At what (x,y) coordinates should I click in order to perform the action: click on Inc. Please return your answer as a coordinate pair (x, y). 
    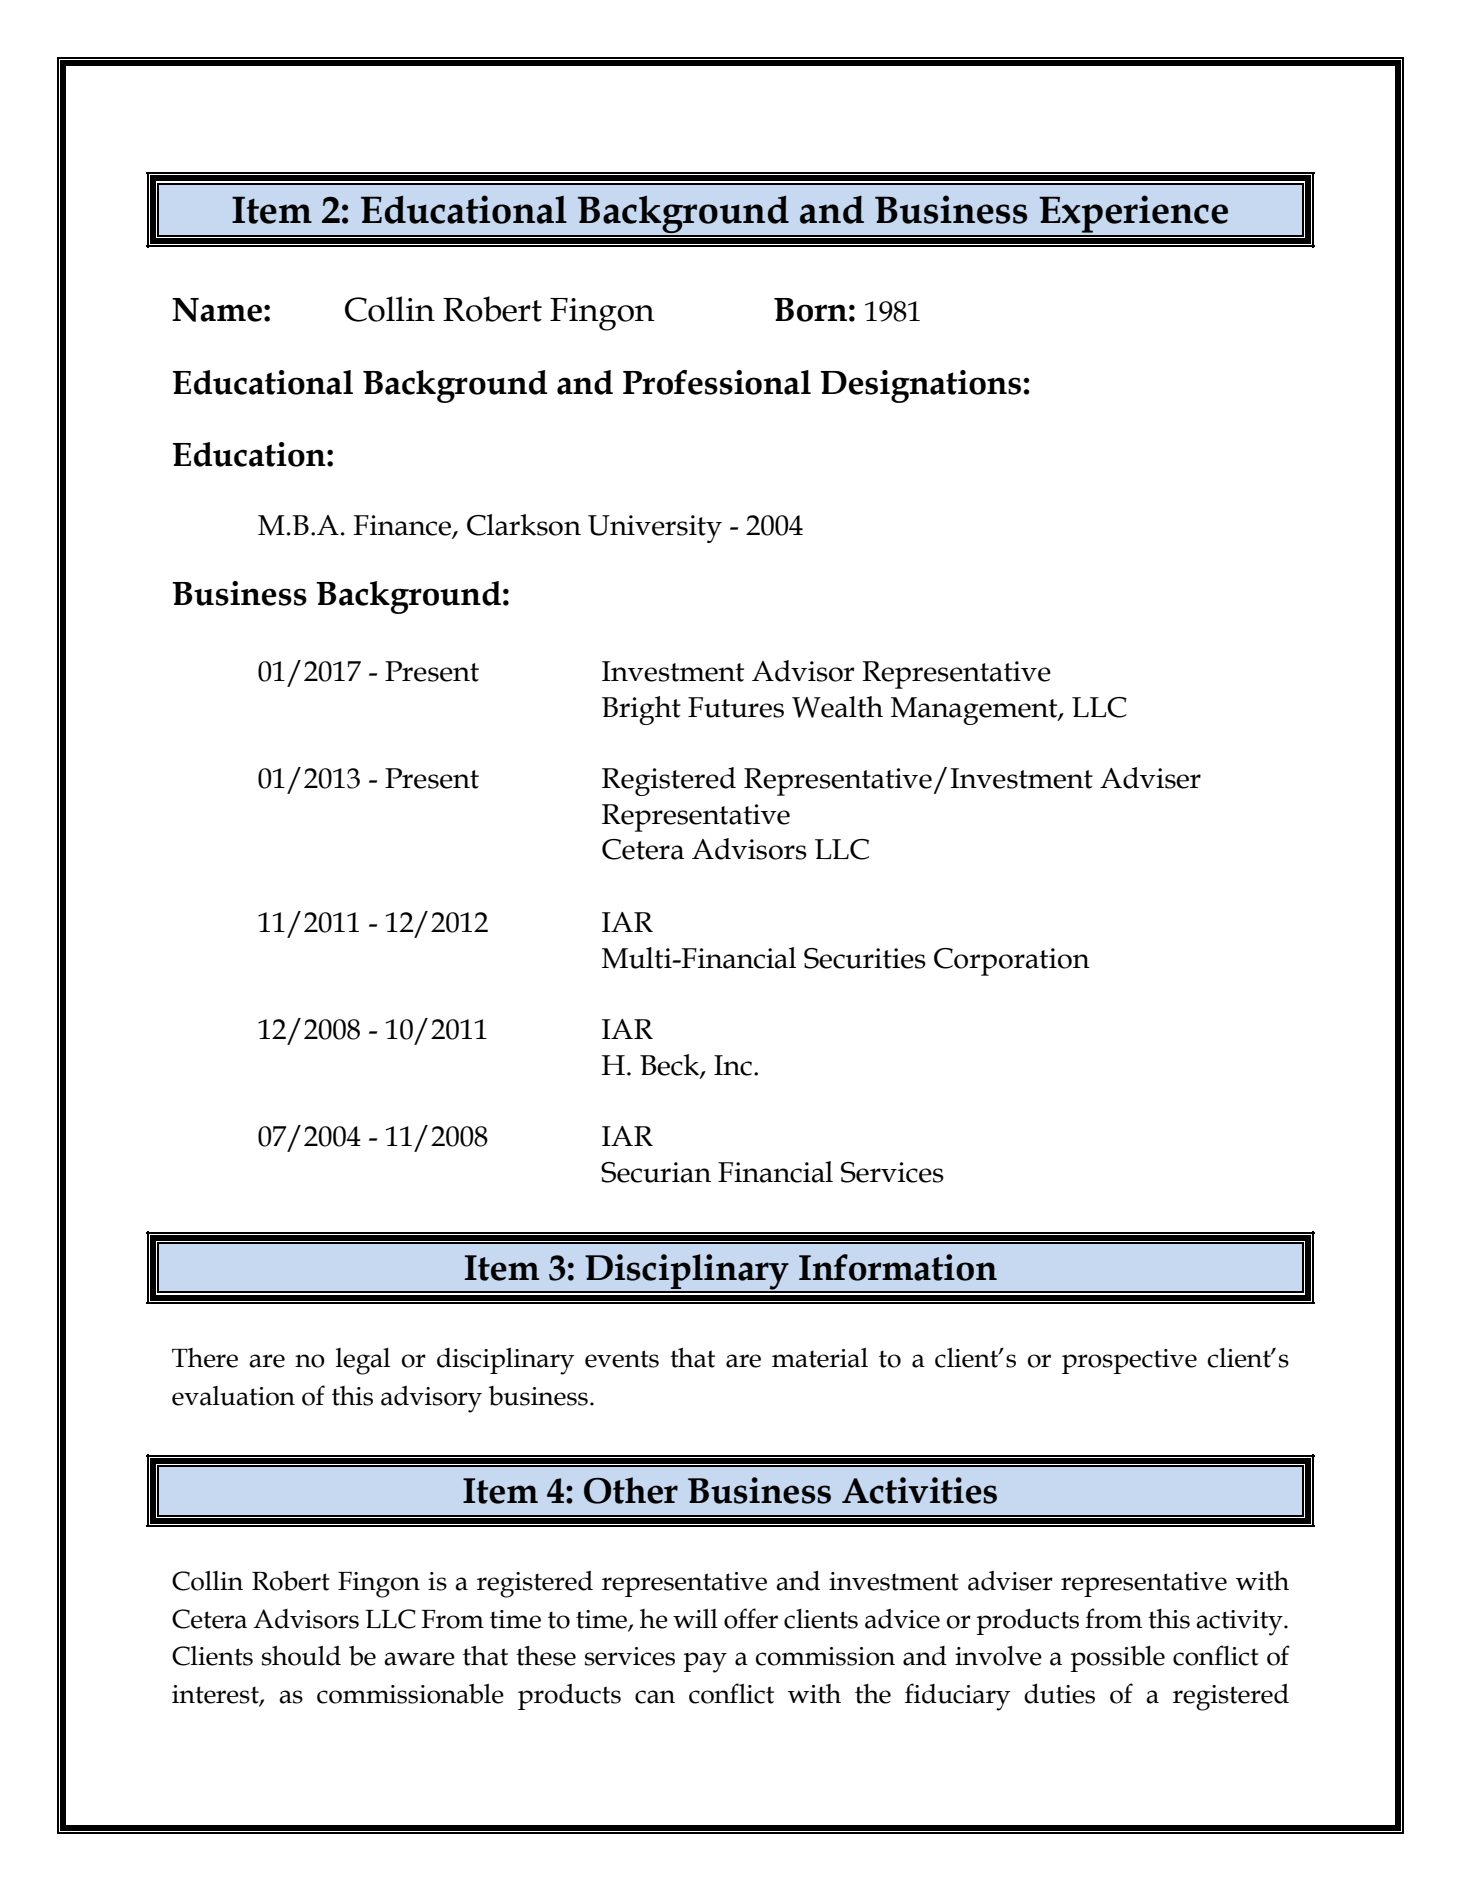
    Looking at the image, I should click on (733, 1065).
